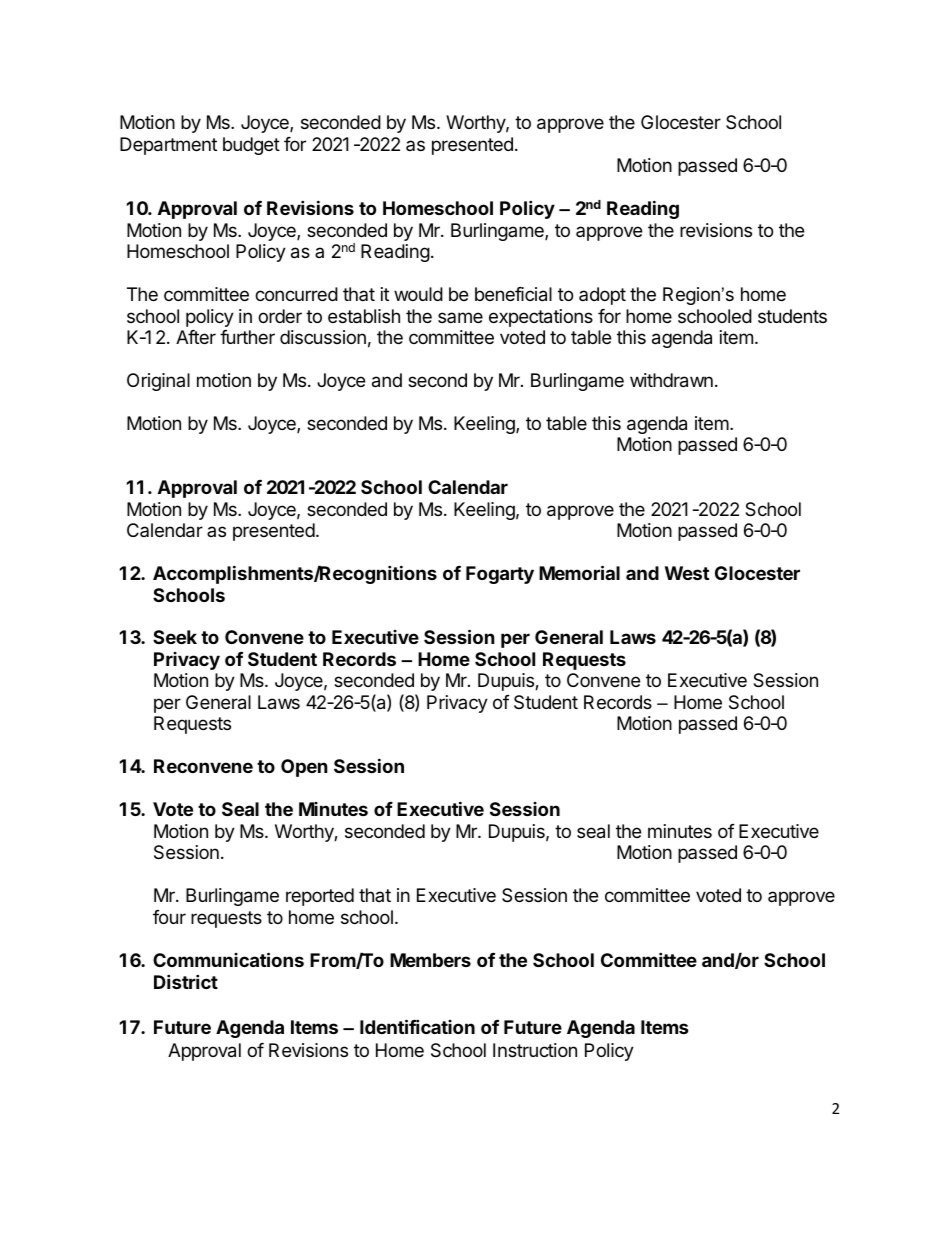  Describe the element at coordinates (186, 981) in the screenshot. I see `District` at that location.
